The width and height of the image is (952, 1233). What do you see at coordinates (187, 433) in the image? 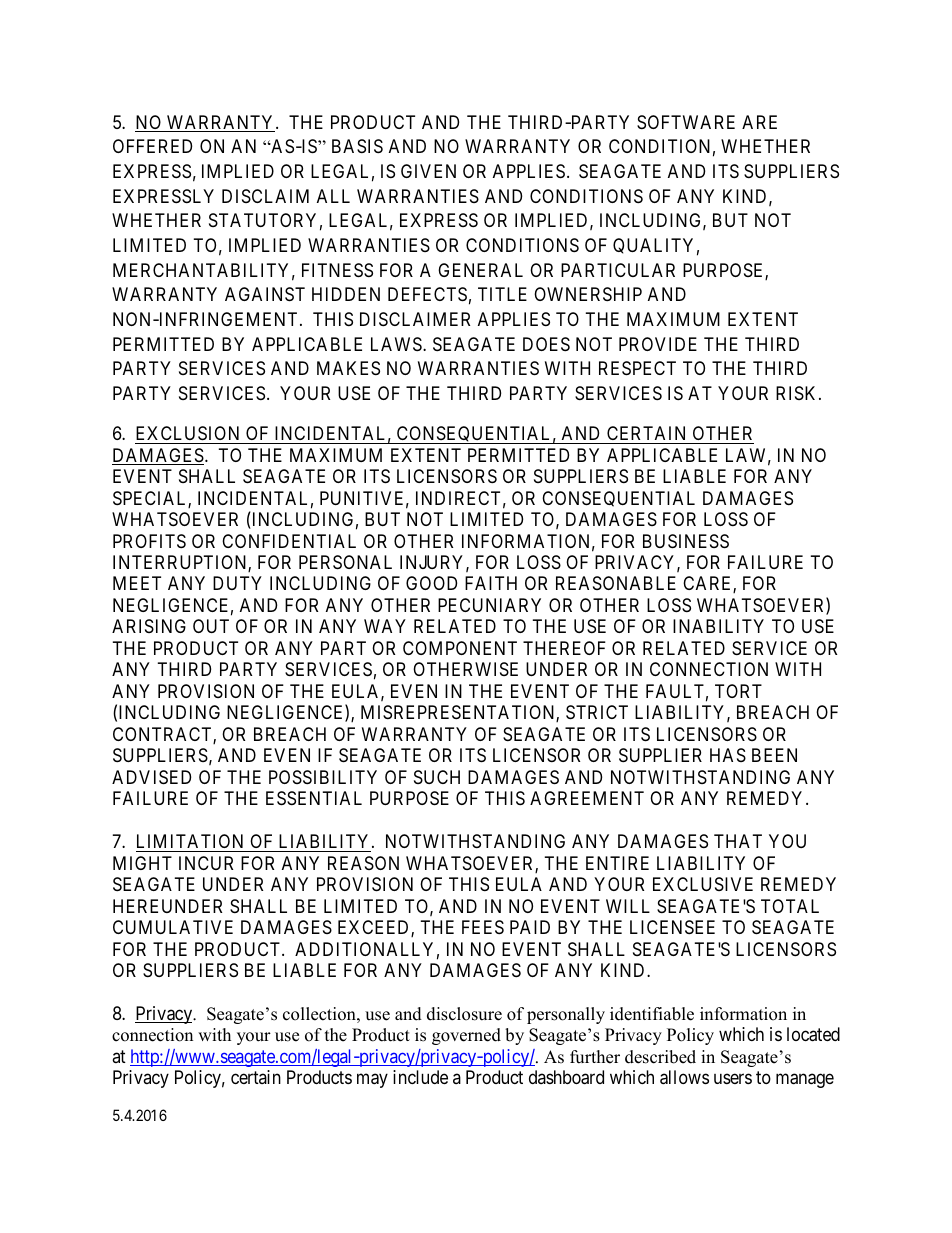
I see `EXCLUSION` at bounding box center [187, 433].
